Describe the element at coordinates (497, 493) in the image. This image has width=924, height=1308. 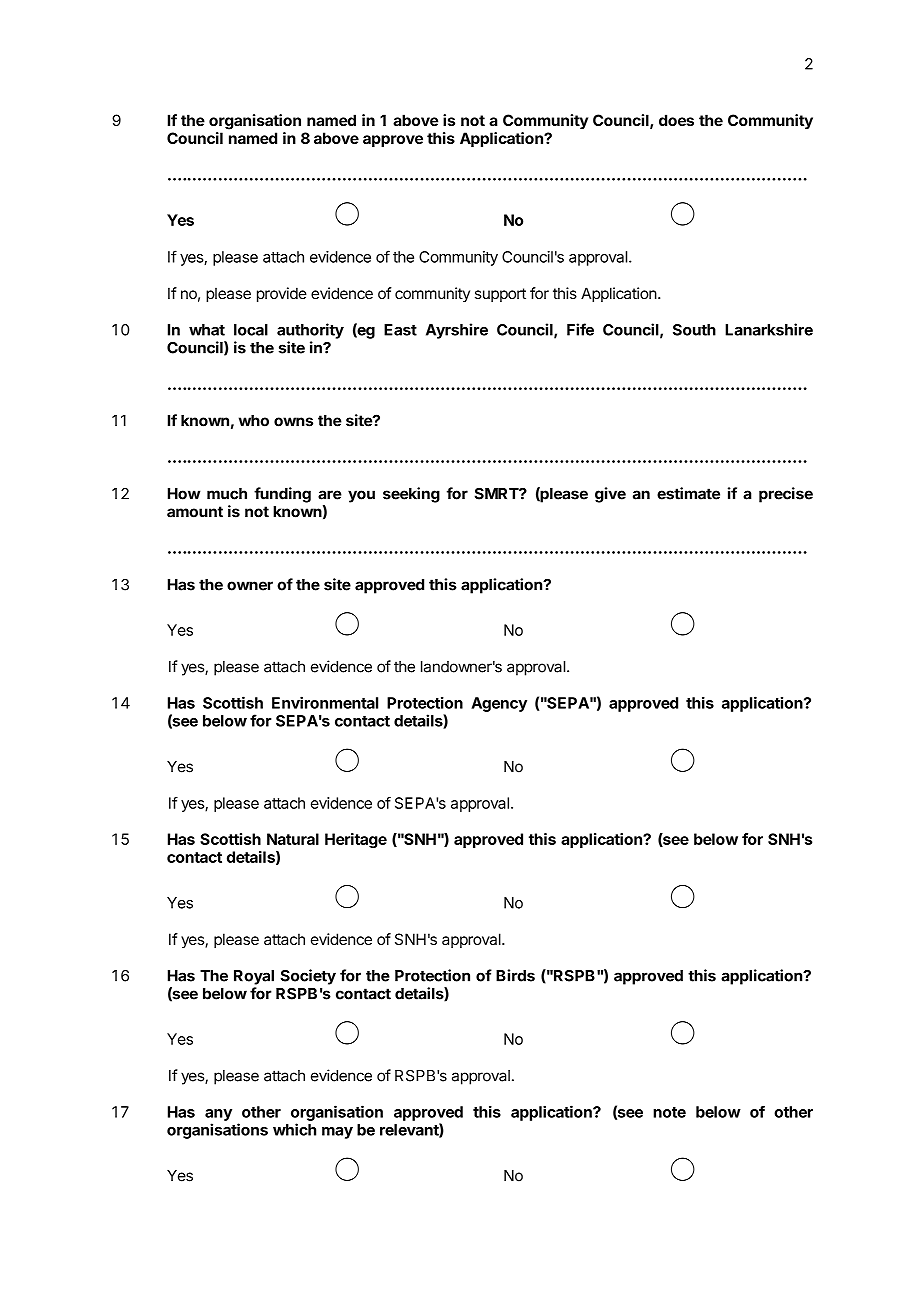
I see `SMRT` at that location.
